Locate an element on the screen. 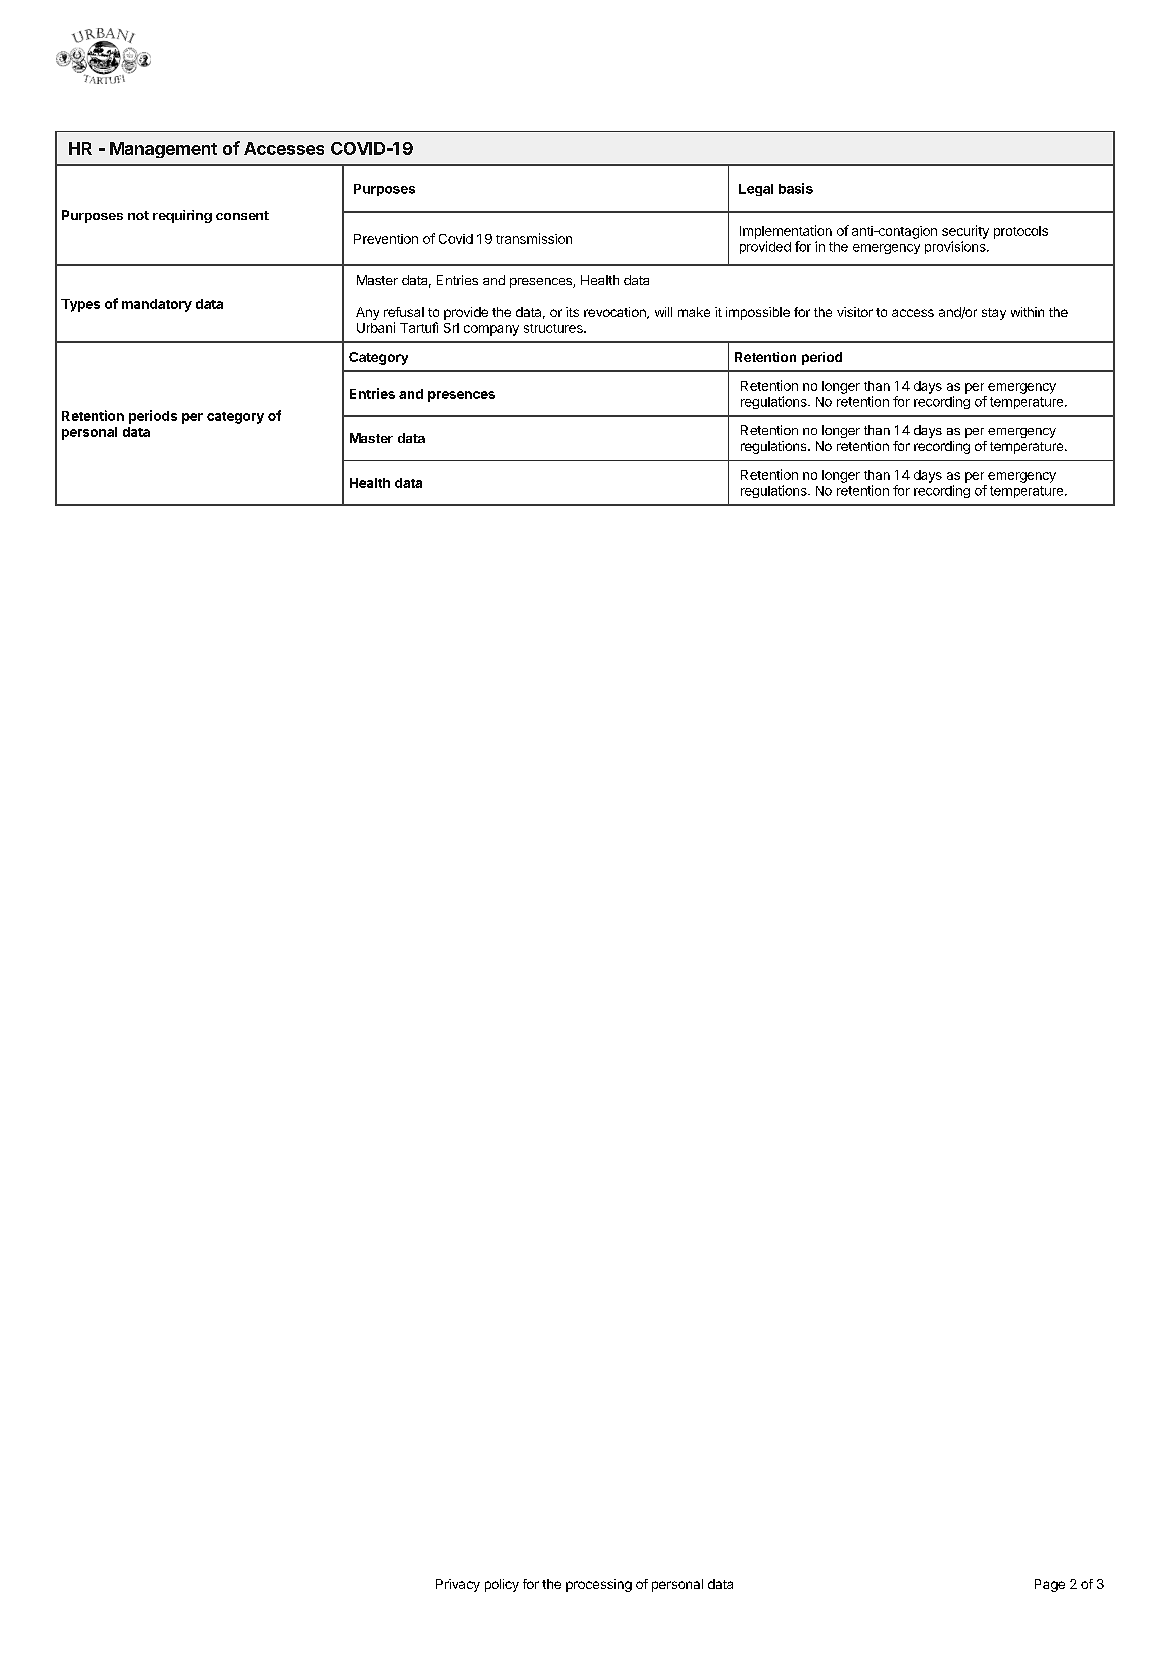 Image resolution: width=1169 pixels, height=1654 pixels. processing is located at coordinates (599, 1585).
